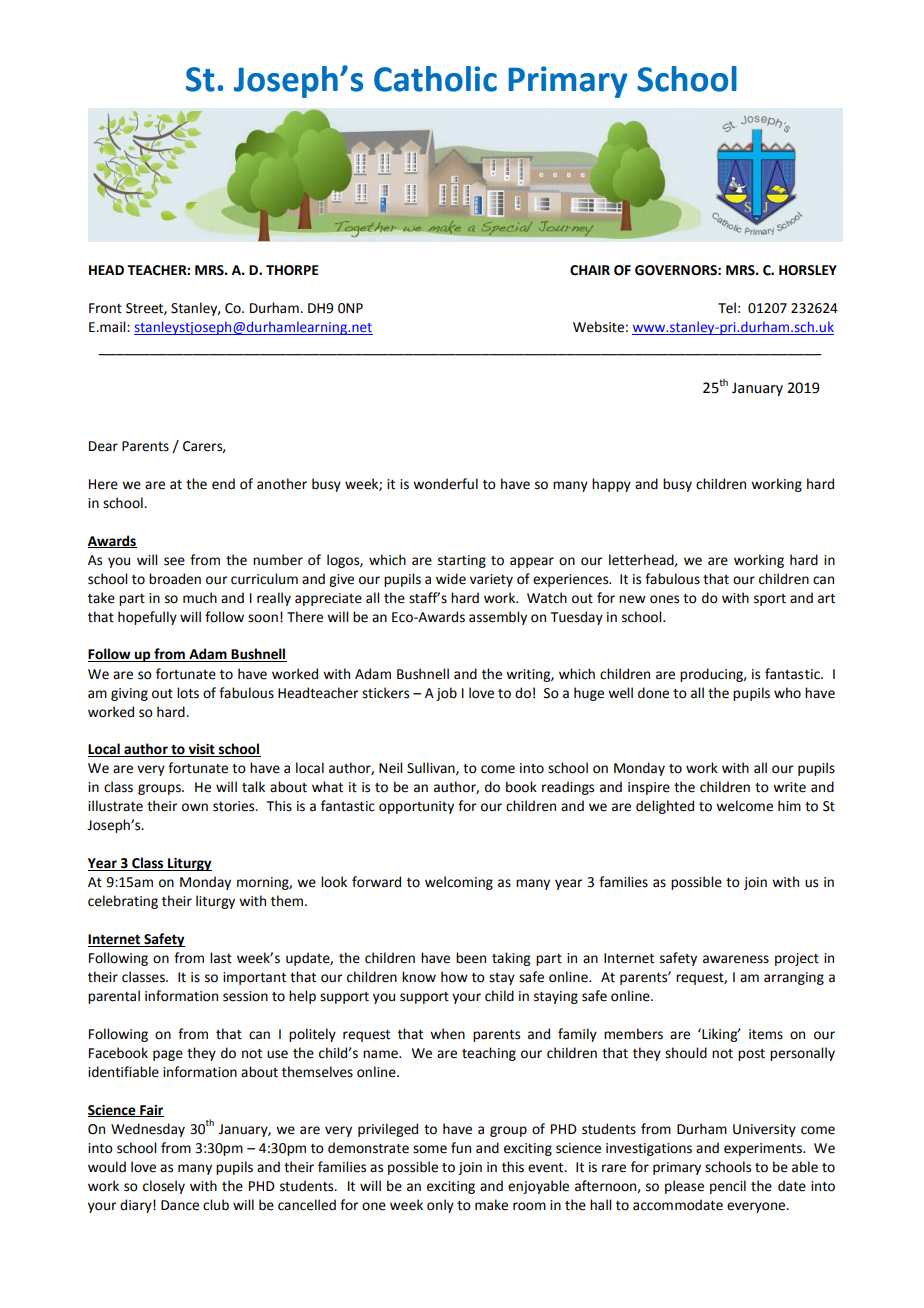 This image has width=924, height=1308. What do you see at coordinates (292, 270) in the image?
I see `THORPE` at bounding box center [292, 270].
